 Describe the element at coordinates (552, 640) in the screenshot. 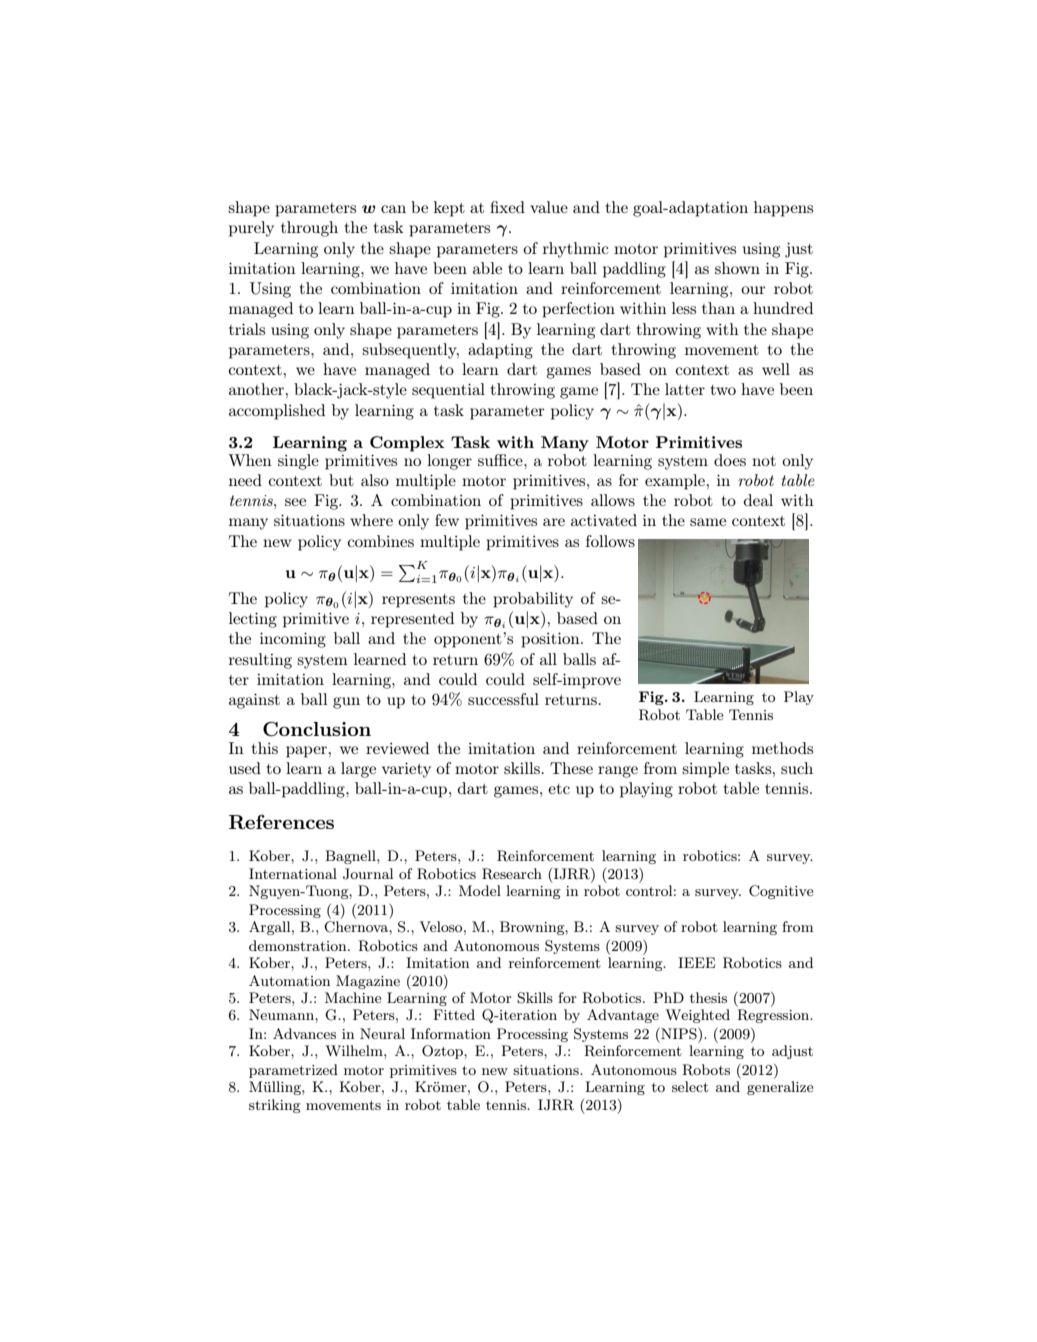

I see `position` at that location.
